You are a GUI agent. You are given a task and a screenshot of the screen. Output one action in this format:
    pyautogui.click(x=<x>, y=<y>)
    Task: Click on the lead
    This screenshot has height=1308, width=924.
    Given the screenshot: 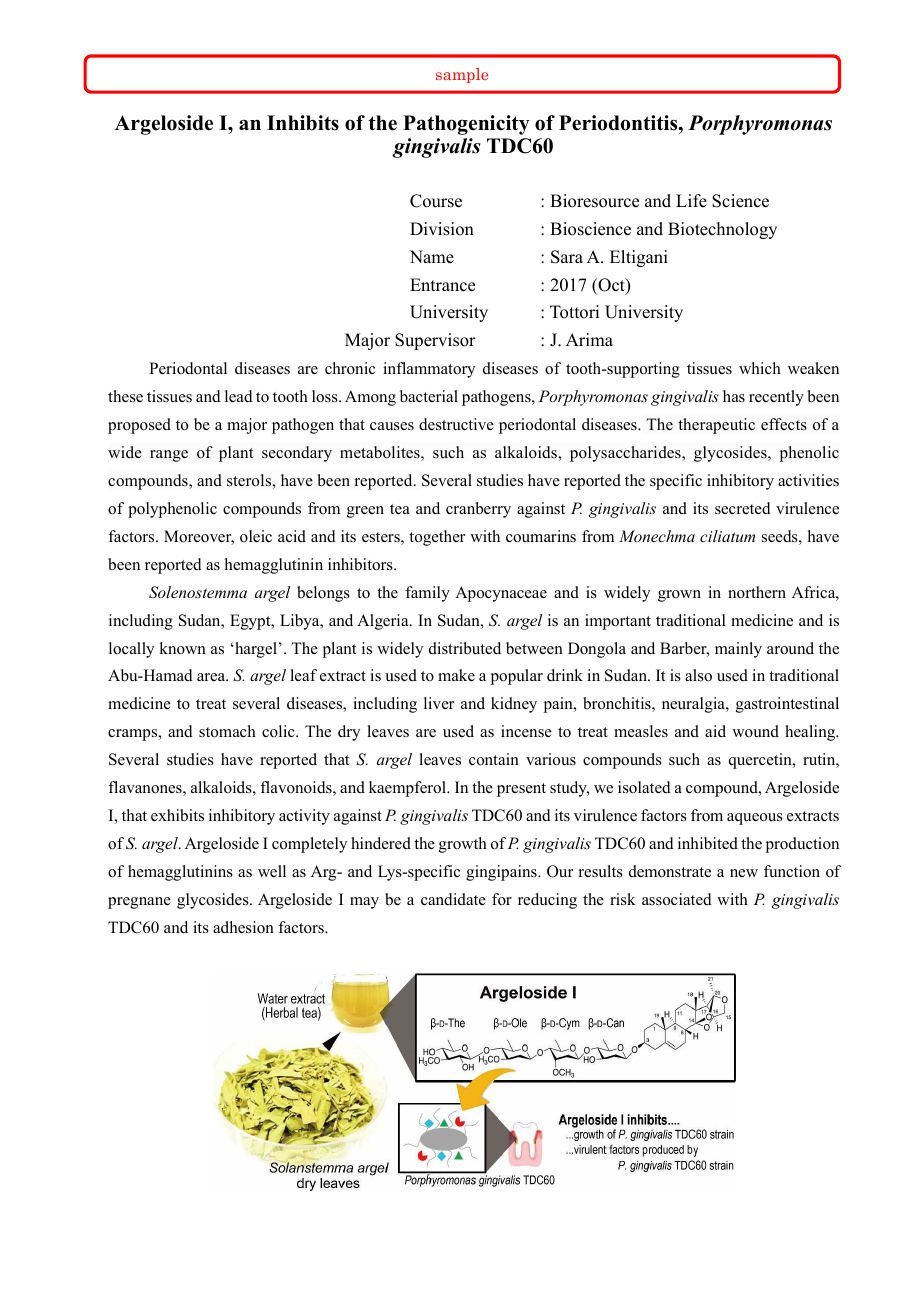 What is the action you would take?
    pyautogui.click(x=239, y=396)
